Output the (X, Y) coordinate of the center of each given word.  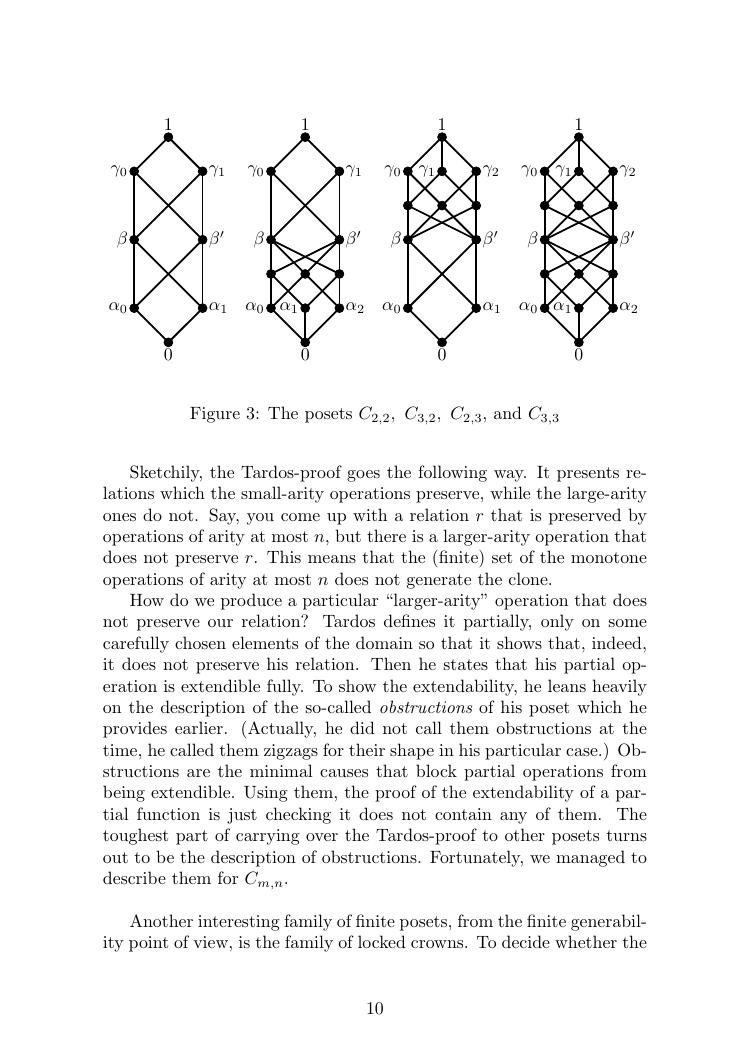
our (220, 623)
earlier (199, 727)
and (508, 412)
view (210, 942)
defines (409, 620)
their (367, 749)
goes (363, 476)
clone (529, 578)
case (582, 752)
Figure (215, 415)
